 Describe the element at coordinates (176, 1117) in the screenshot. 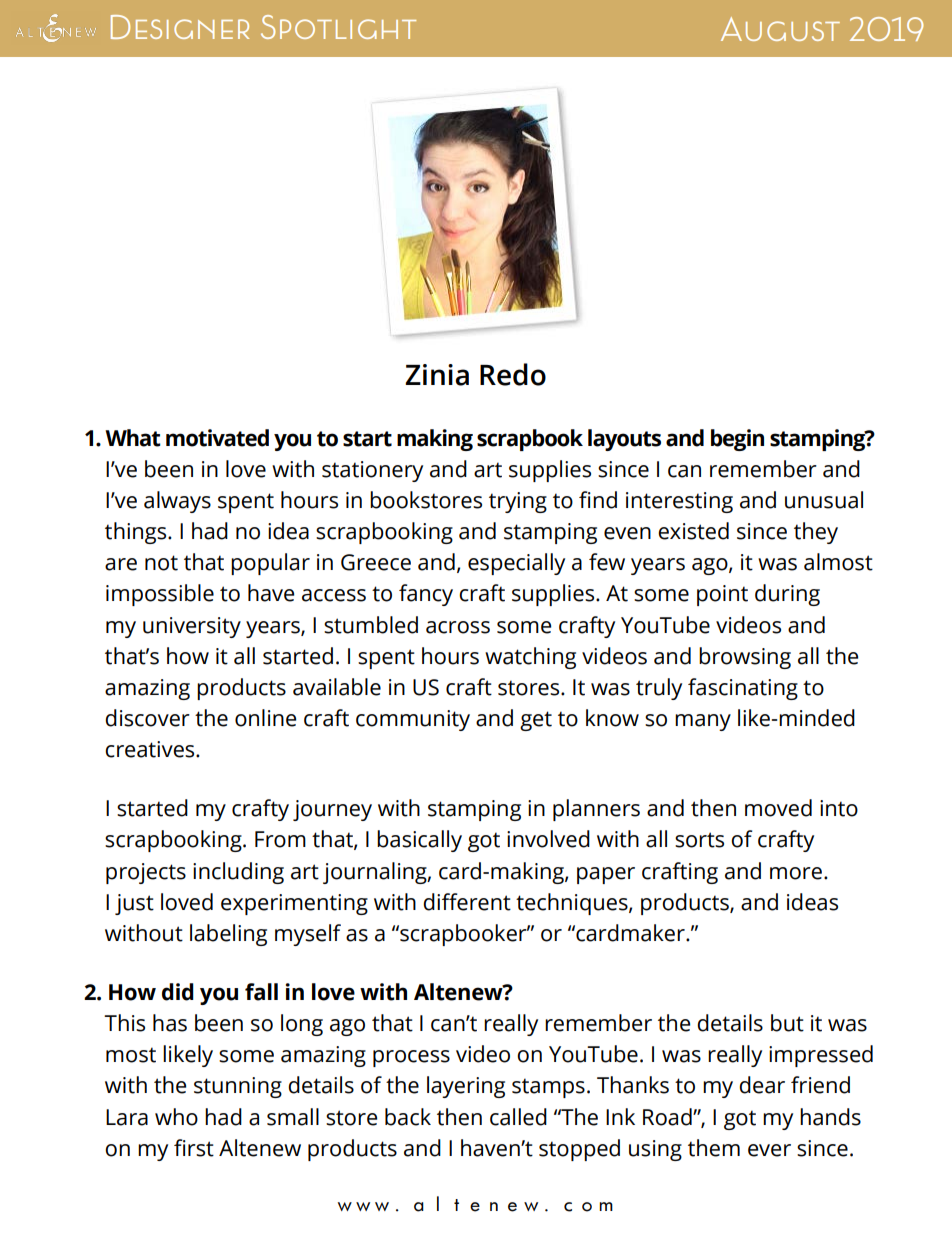

I see `who` at that location.
